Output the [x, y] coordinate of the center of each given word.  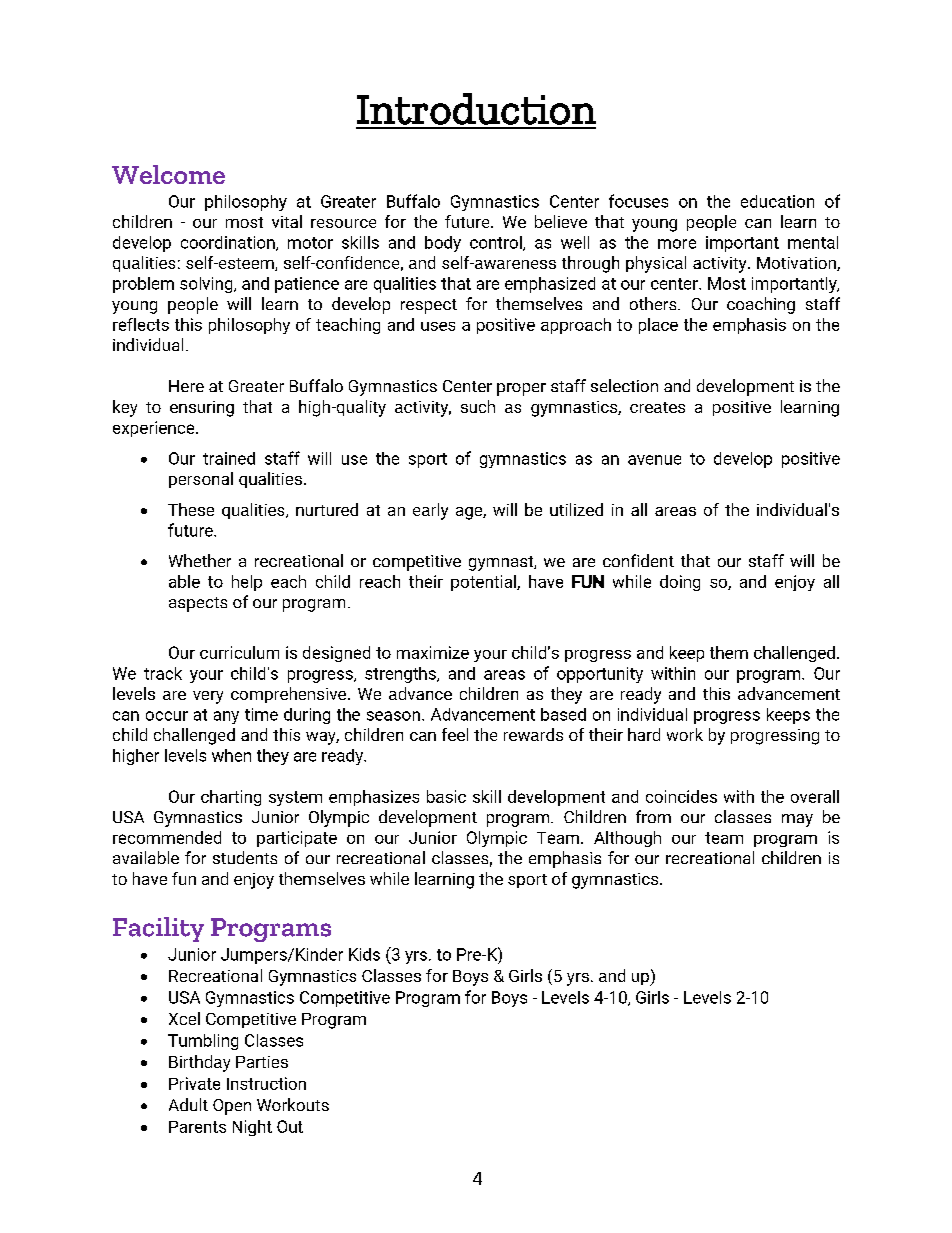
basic [446, 796]
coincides [681, 796]
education [777, 201]
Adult [188, 1104]
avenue [654, 460]
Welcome [168, 174]
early [430, 511]
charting [231, 798]
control [497, 243]
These [191, 509]
